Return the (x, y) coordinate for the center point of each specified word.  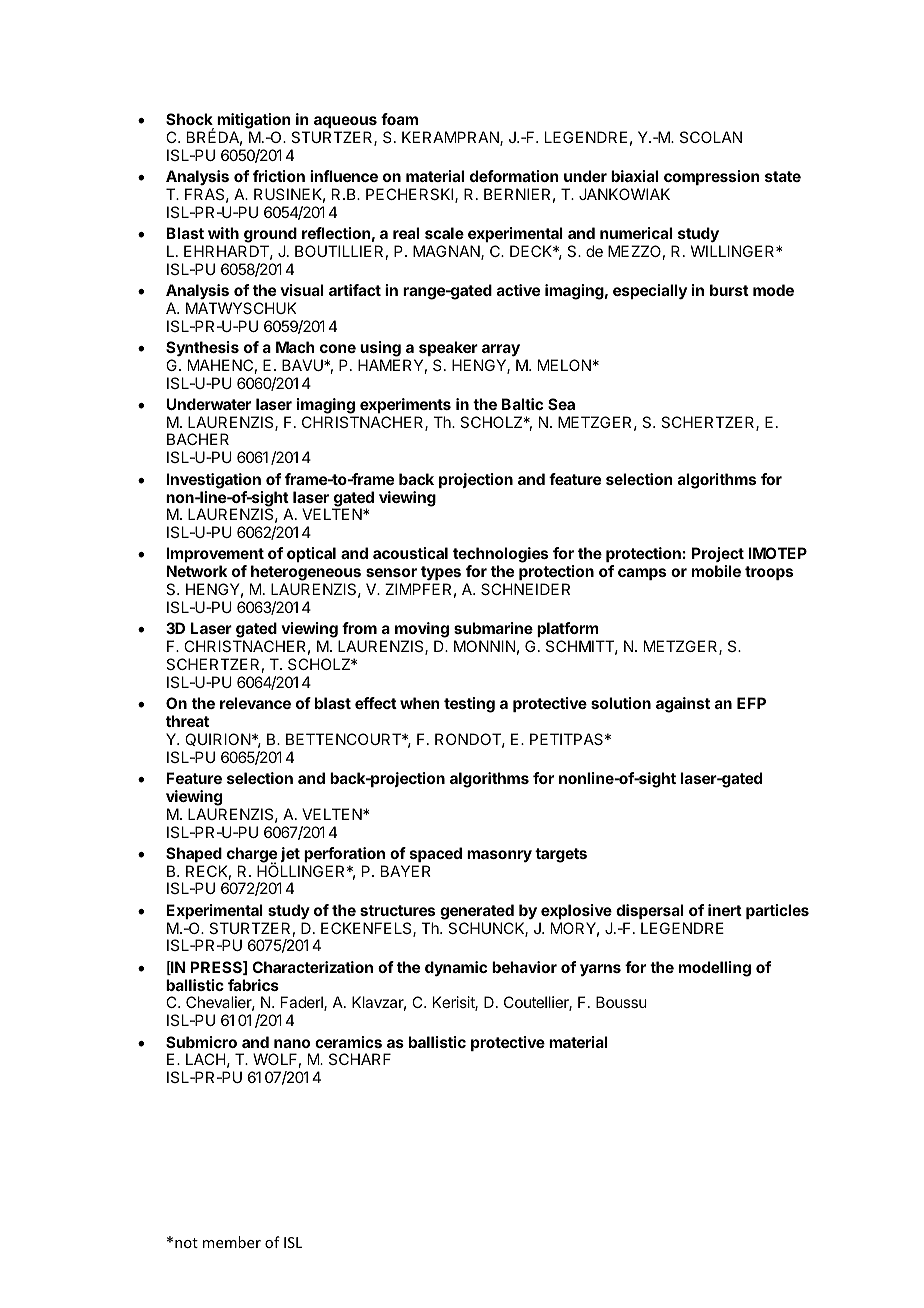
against (683, 705)
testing (469, 705)
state (783, 176)
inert (725, 910)
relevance (255, 703)
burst (729, 290)
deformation (514, 176)
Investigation (213, 481)
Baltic (522, 404)
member (232, 1242)
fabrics (253, 985)
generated (477, 912)
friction (279, 176)
